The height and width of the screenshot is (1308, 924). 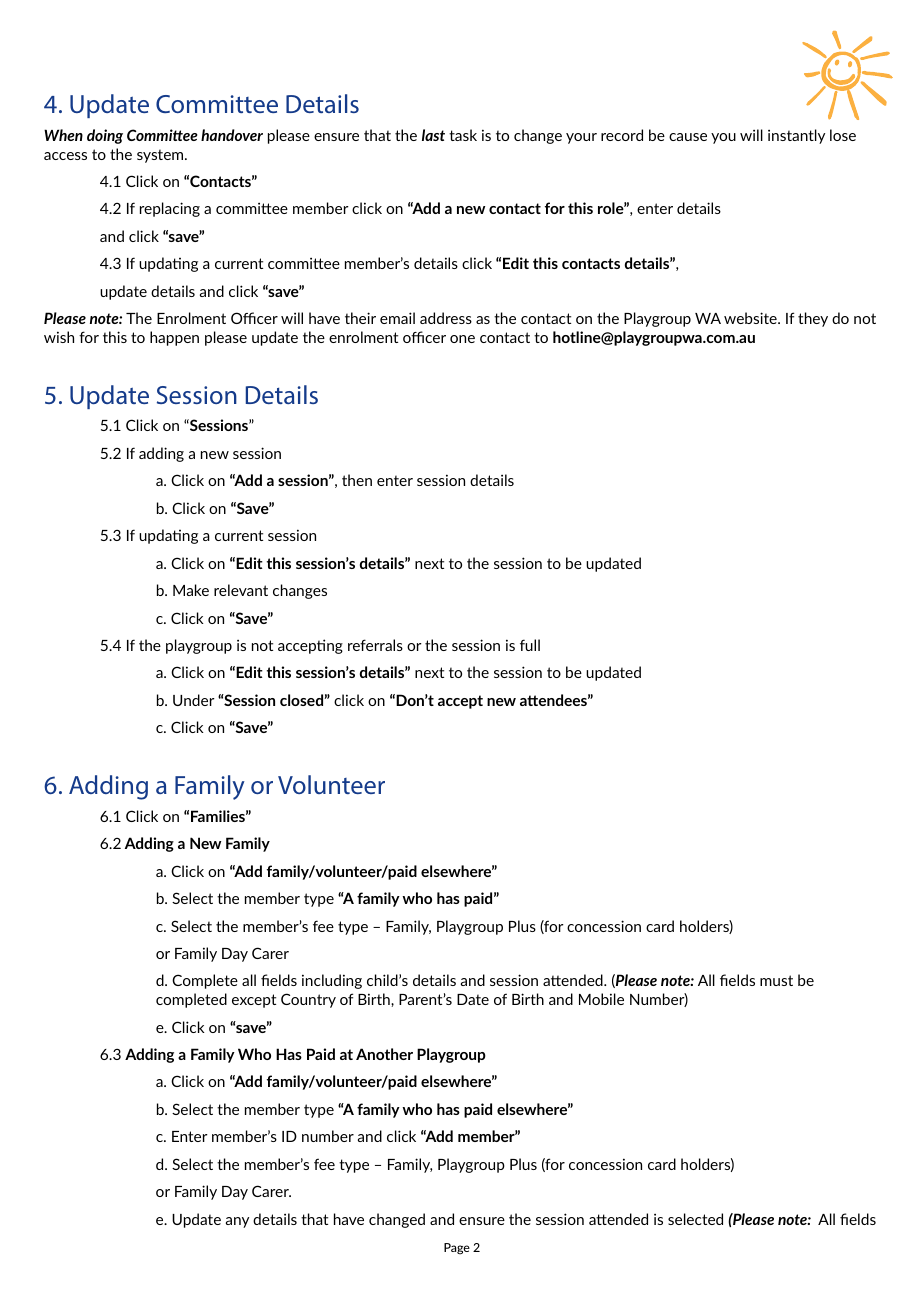 What do you see at coordinates (254, 1001) in the screenshot?
I see `except` at bounding box center [254, 1001].
